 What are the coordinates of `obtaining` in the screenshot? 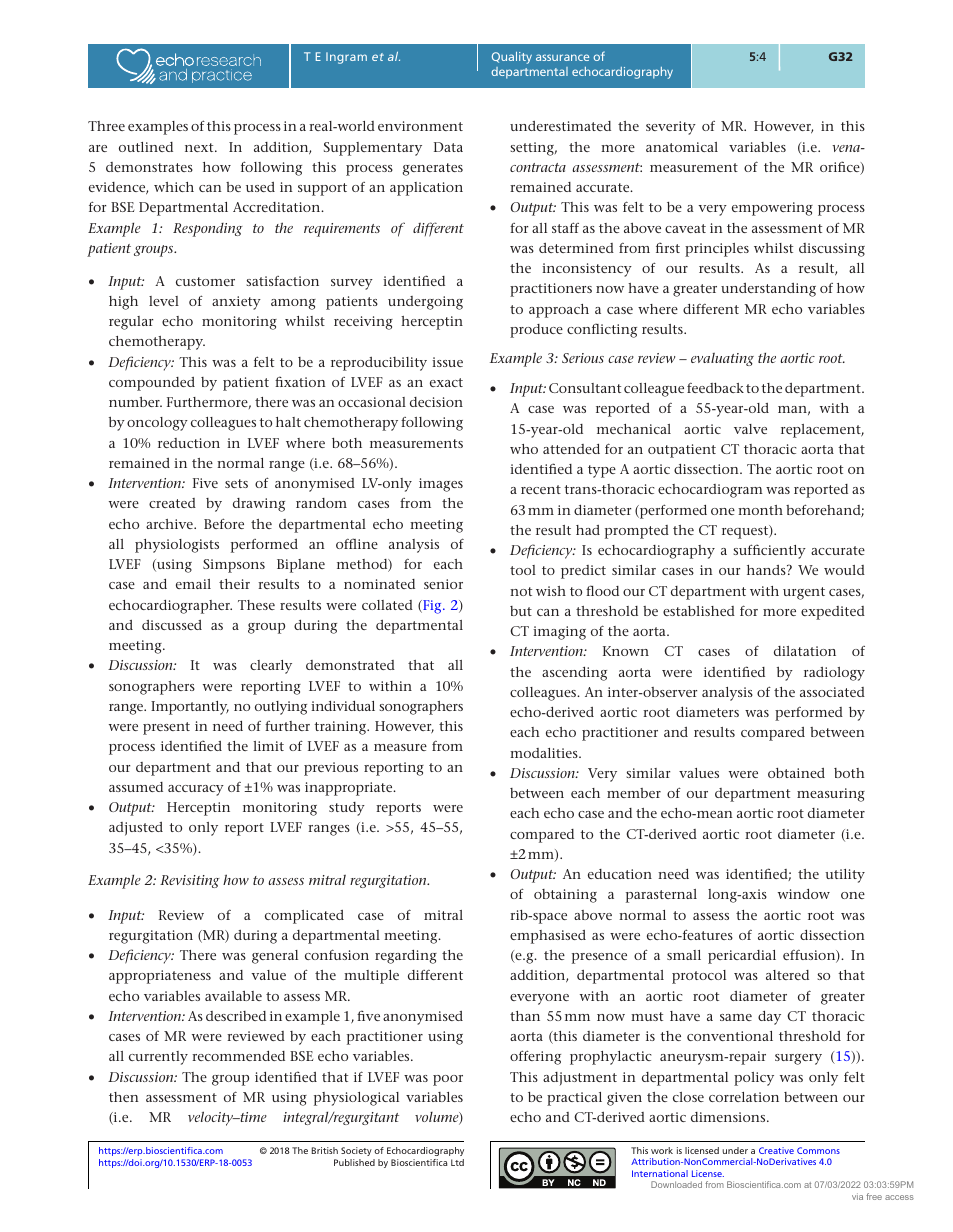 It's located at (565, 896).
